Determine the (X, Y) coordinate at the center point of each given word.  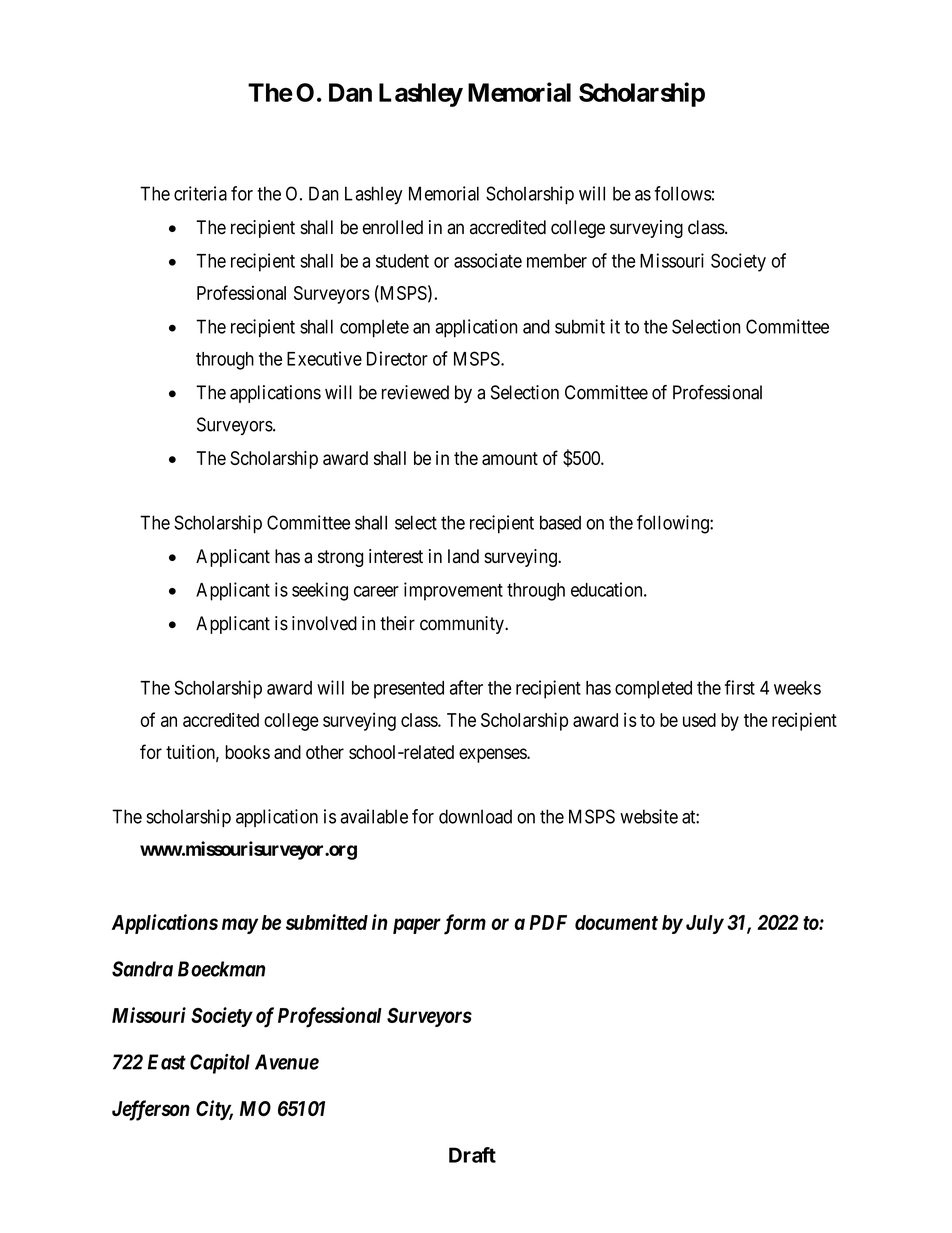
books (247, 752)
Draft (472, 1155)
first (740, 687)
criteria (200, 193)
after (466, 687)
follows (683, 193)
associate (488, 260)
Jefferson (151, 1110)
